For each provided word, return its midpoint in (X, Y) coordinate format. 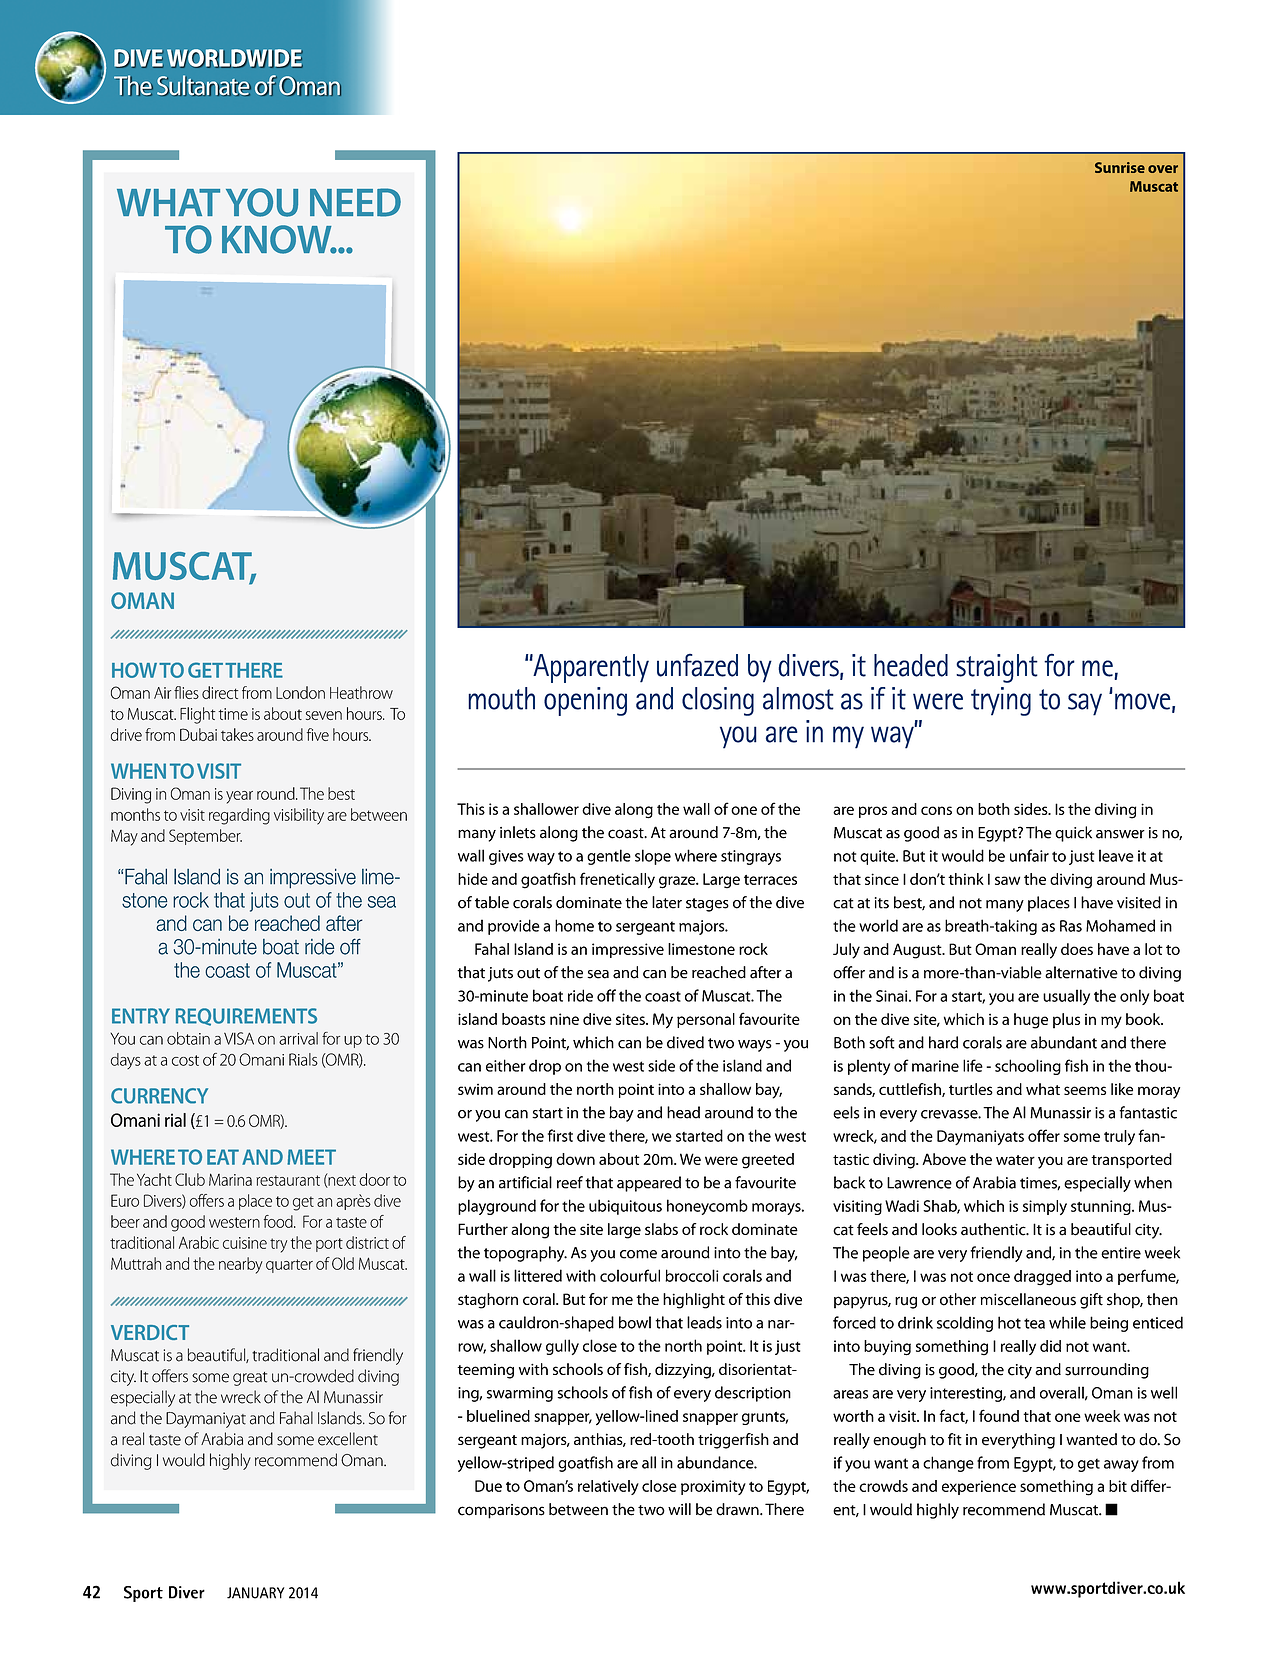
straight (997, 668)
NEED (355, 202)
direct (220, 692)
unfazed (697, 665)
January (256, 1593)
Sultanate (204, 85)
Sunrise (1120, 167)
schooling (1028, 1067)
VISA (239, 1038)
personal (706, 1020)
